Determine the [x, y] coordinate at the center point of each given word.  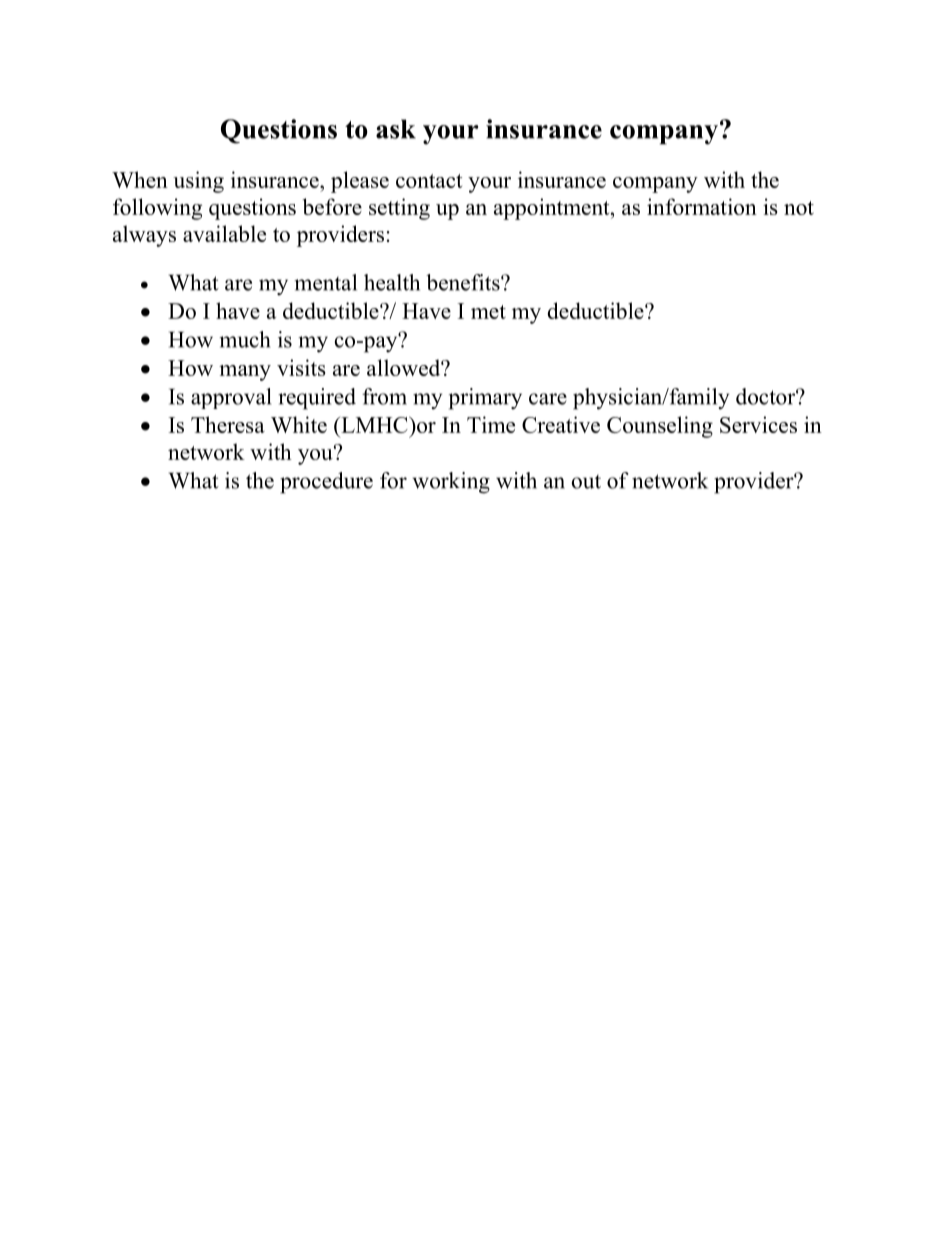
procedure [326, 483]
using [198, 182]
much [245, 339]
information [702, 206]
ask [396, 129]
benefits [464, 282]
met [488, 312]
